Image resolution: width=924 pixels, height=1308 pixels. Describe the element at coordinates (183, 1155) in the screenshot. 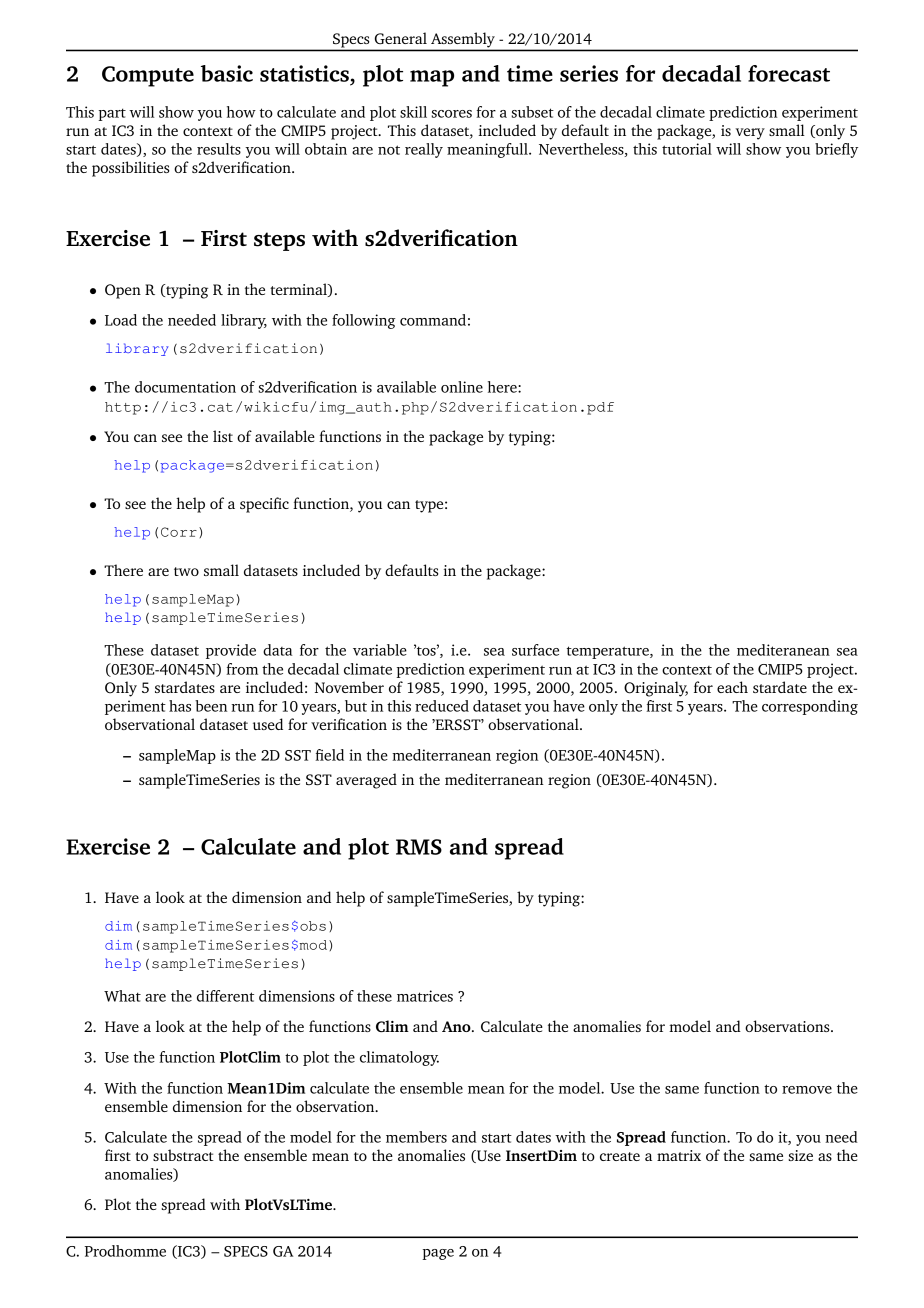

I see `substract` at that location.
